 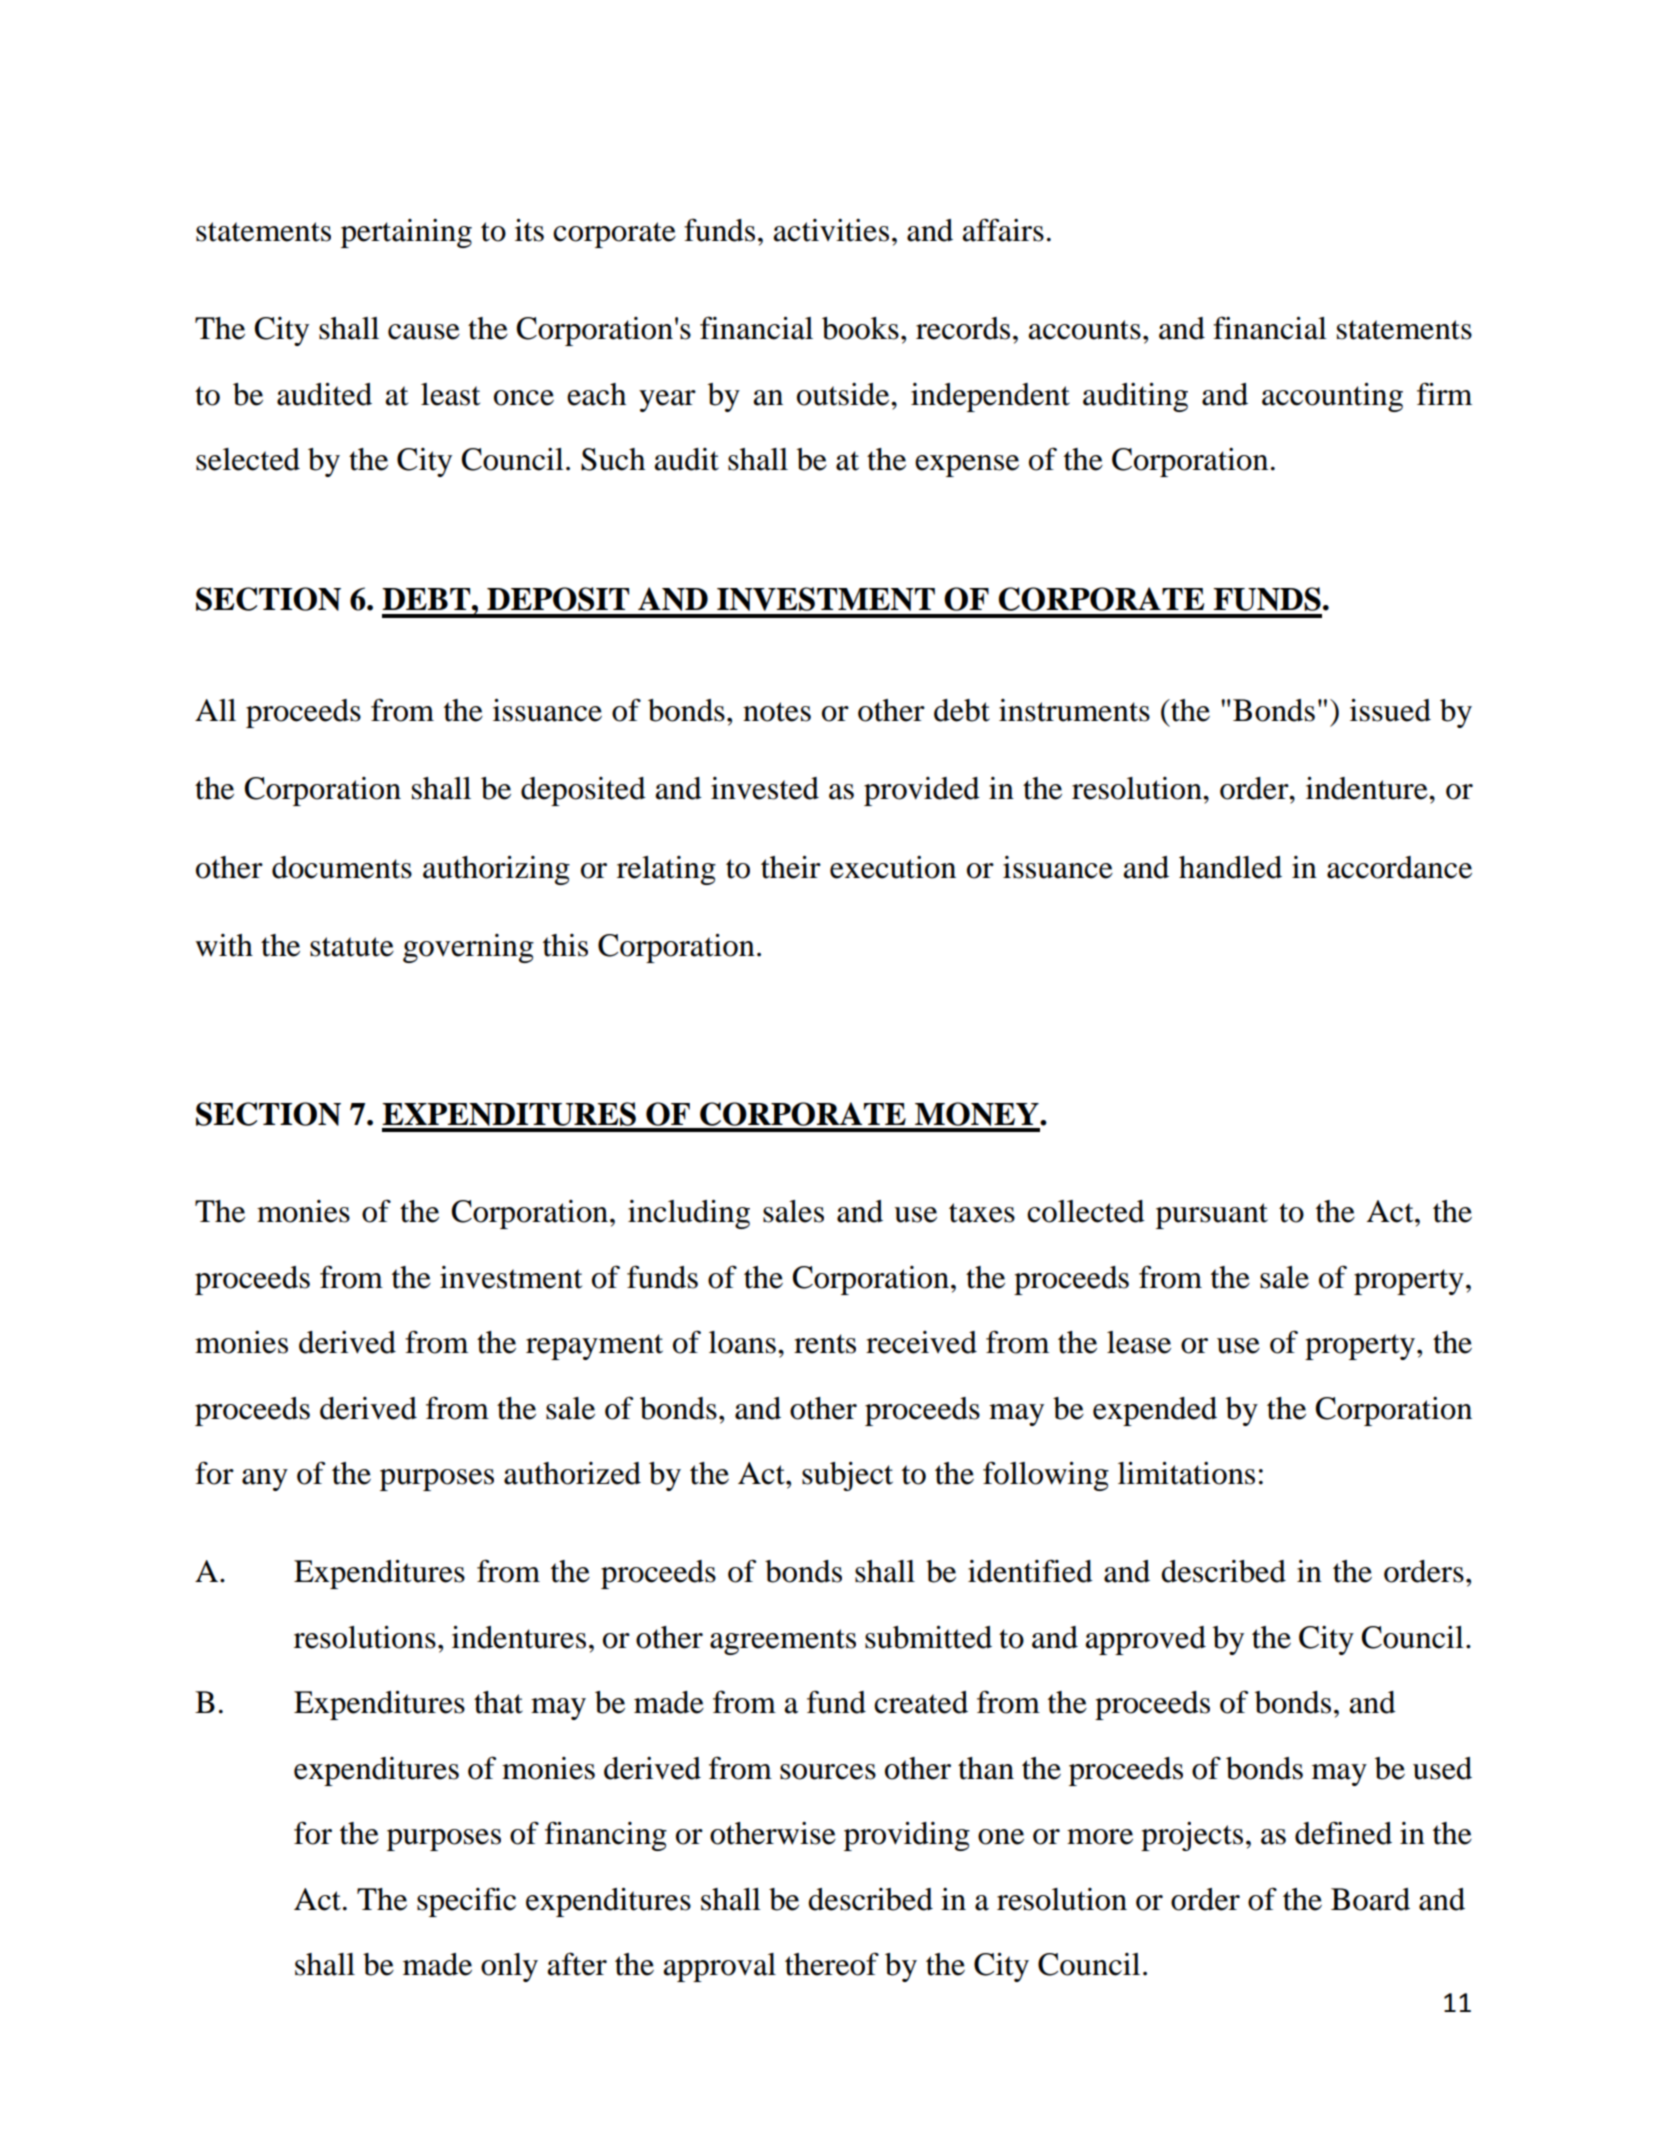 I want to click on thereof, so click(x=832, y=1964).
